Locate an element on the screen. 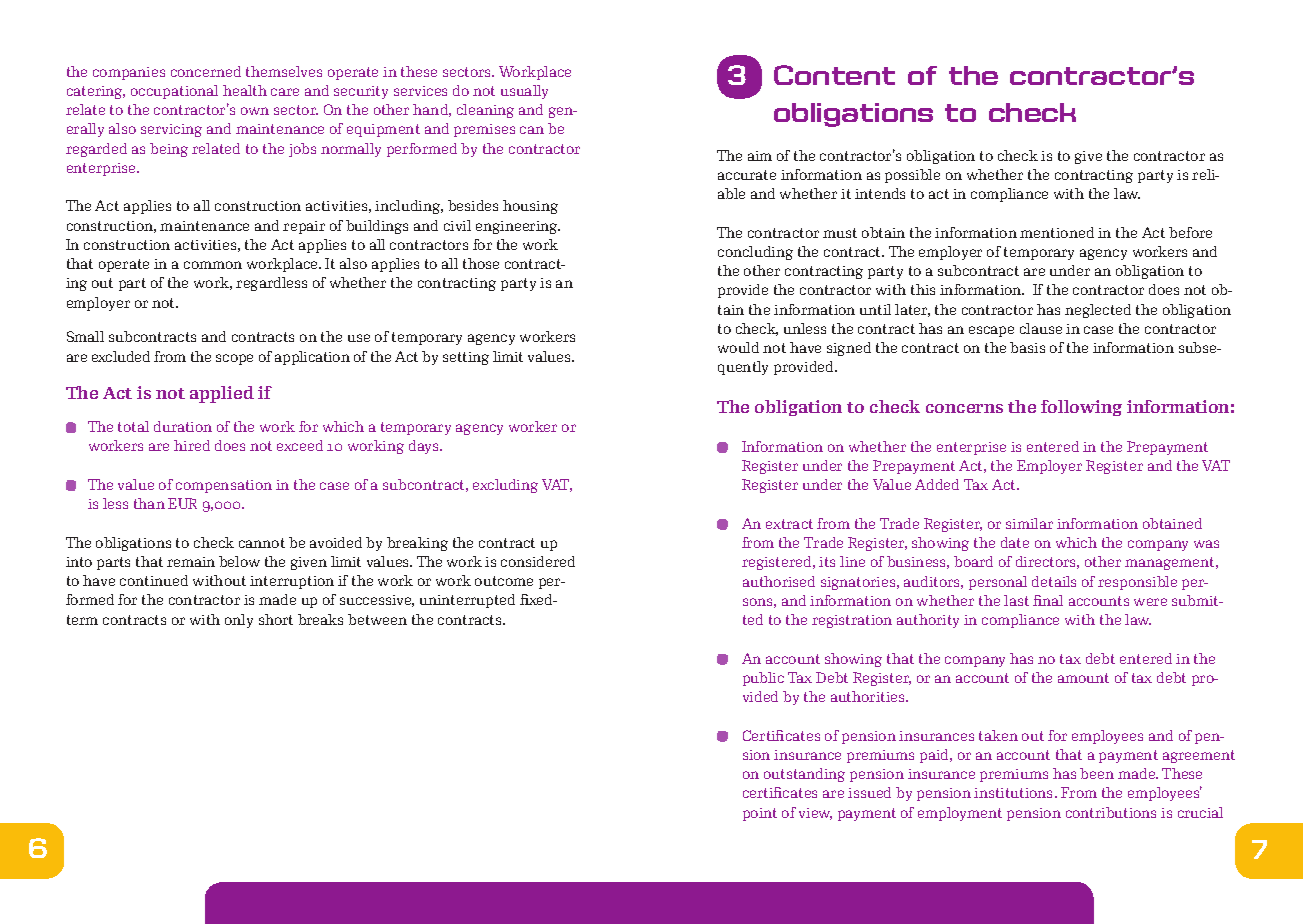  usually is located at coordinates (524, 92).
